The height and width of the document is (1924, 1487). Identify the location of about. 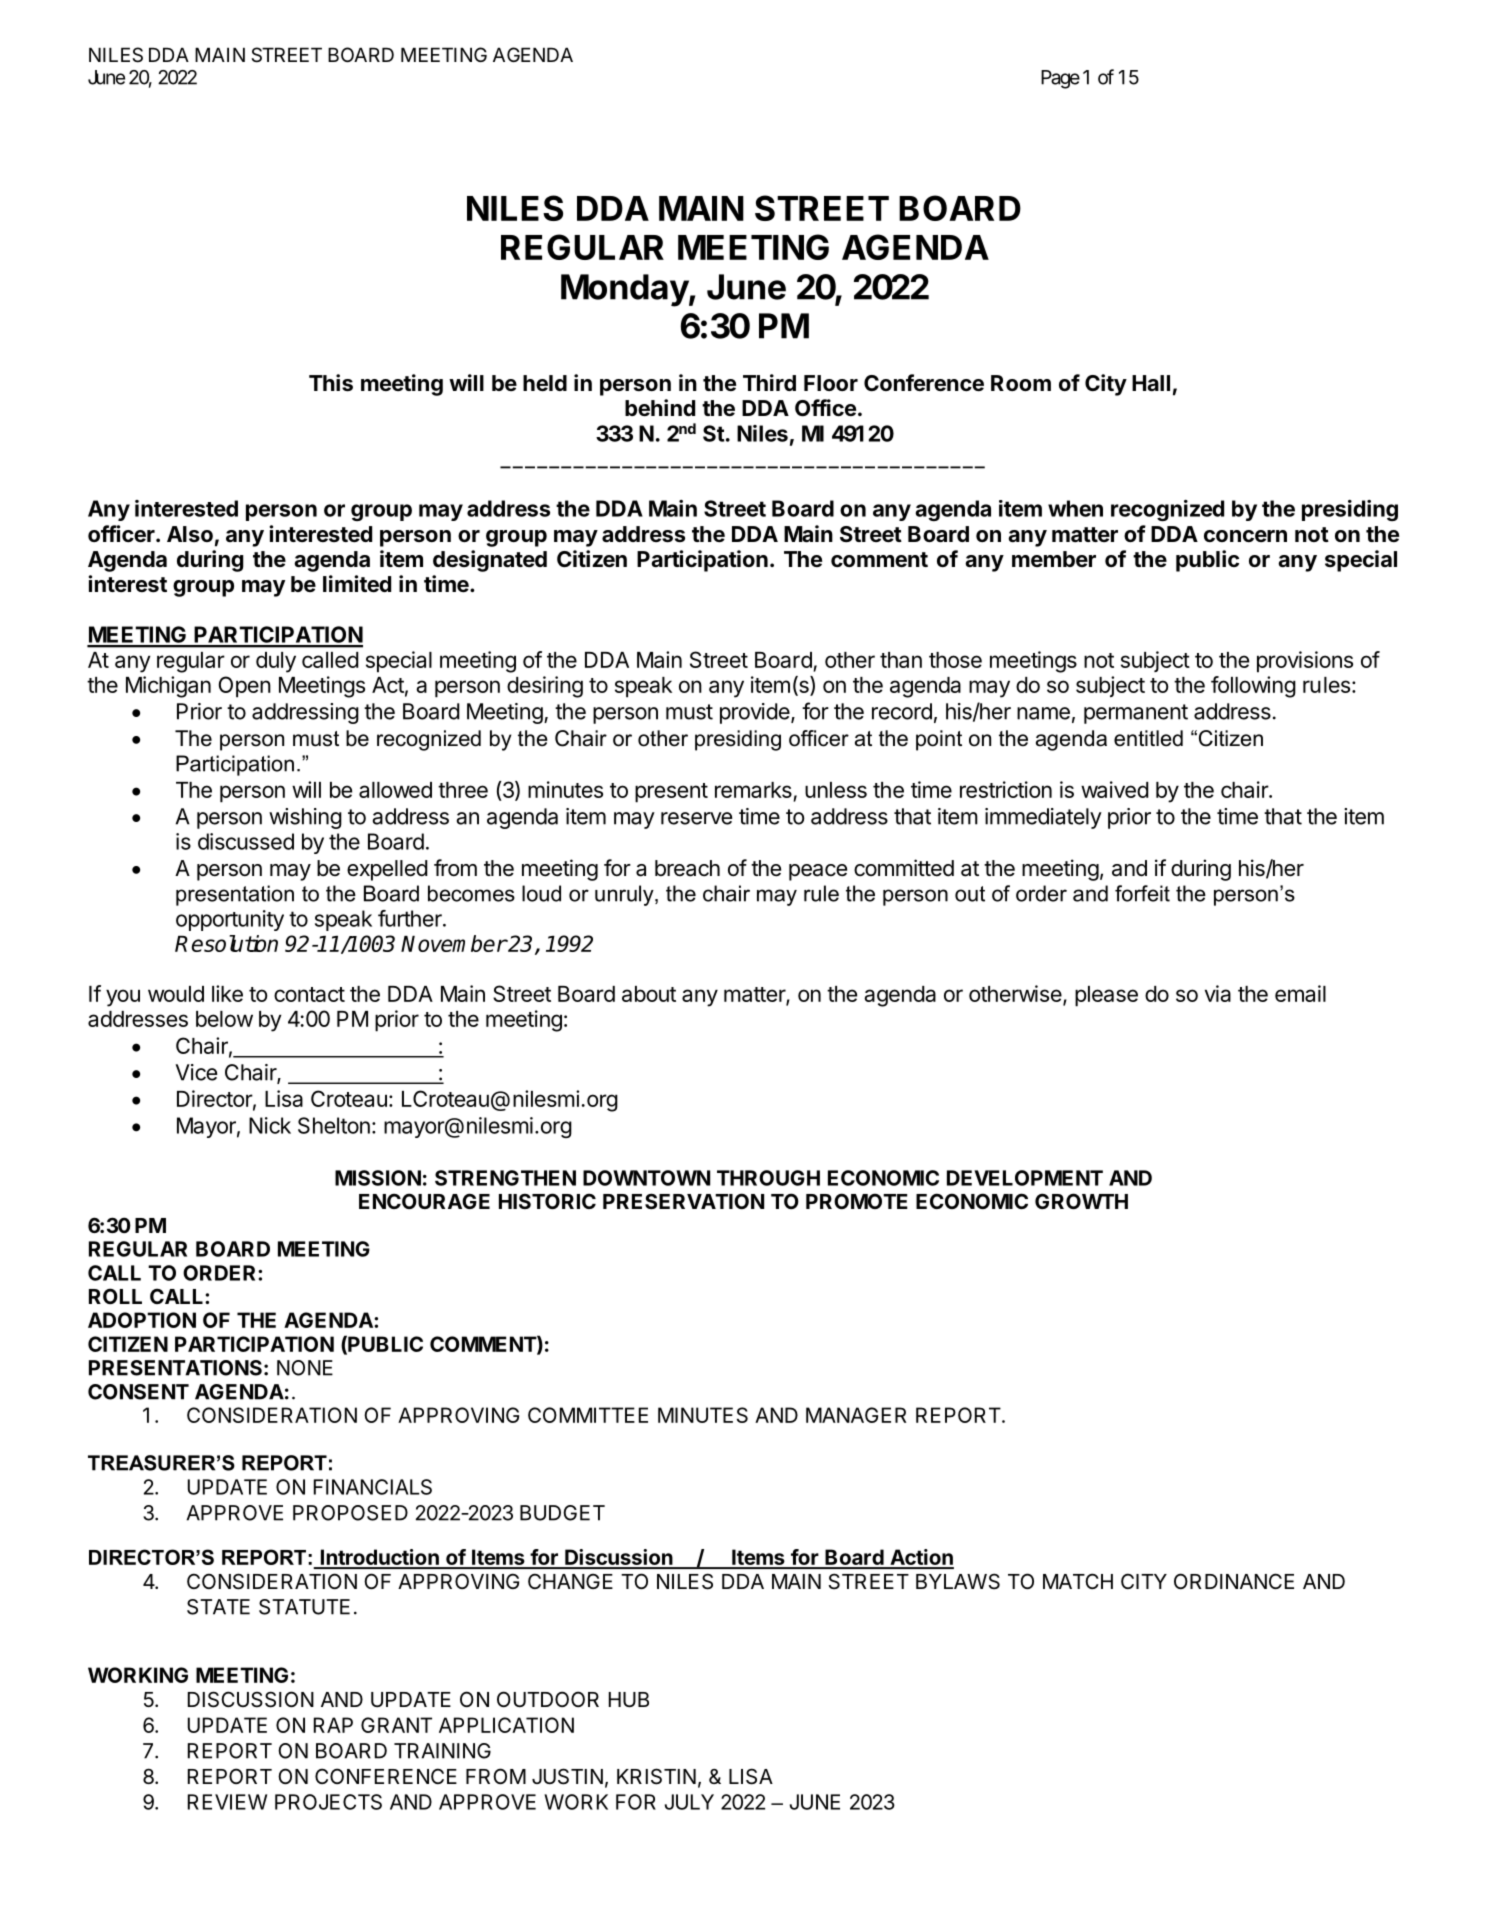
(649, 994).
